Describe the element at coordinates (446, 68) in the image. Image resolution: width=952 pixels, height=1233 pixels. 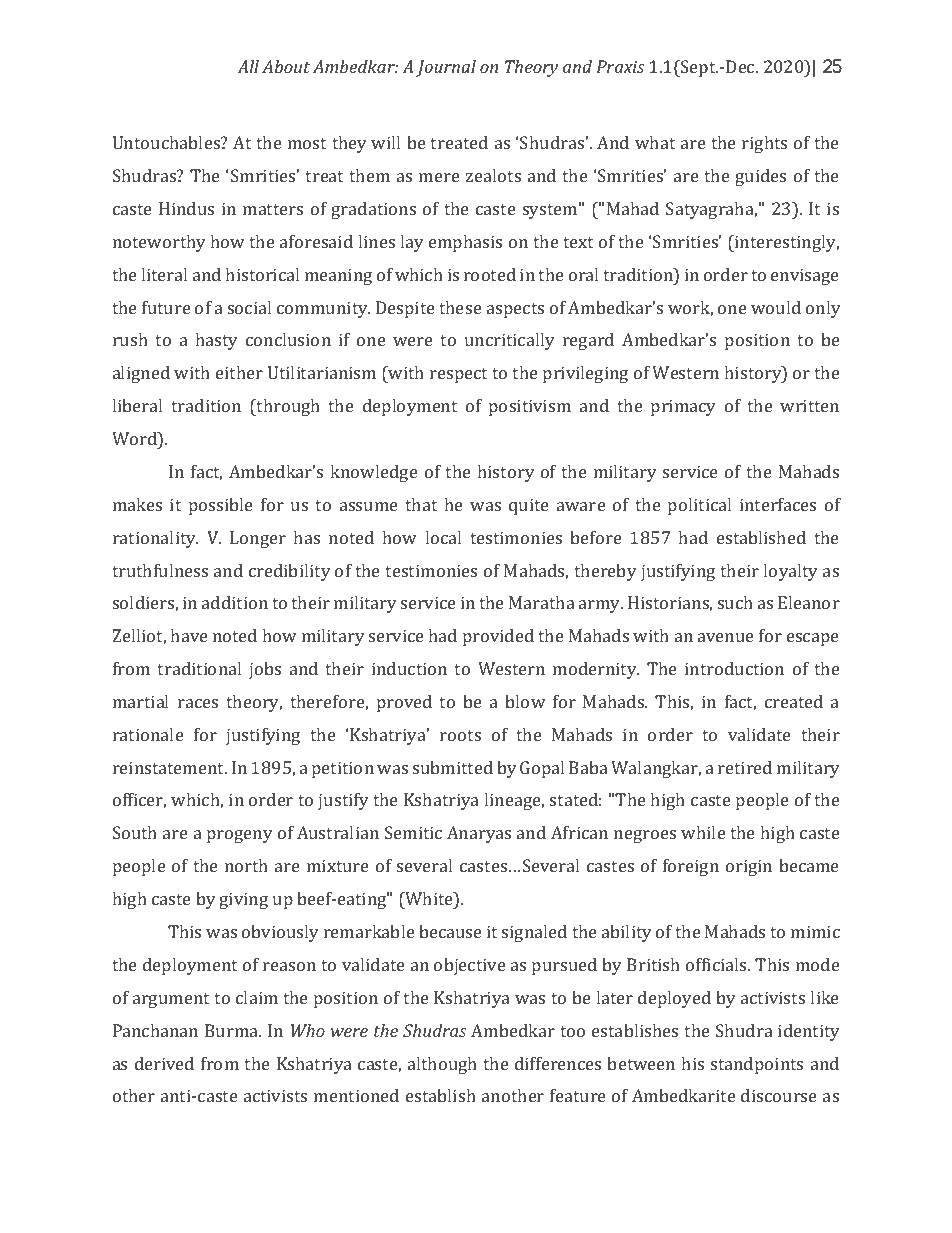
I see `Journal` at that location.
